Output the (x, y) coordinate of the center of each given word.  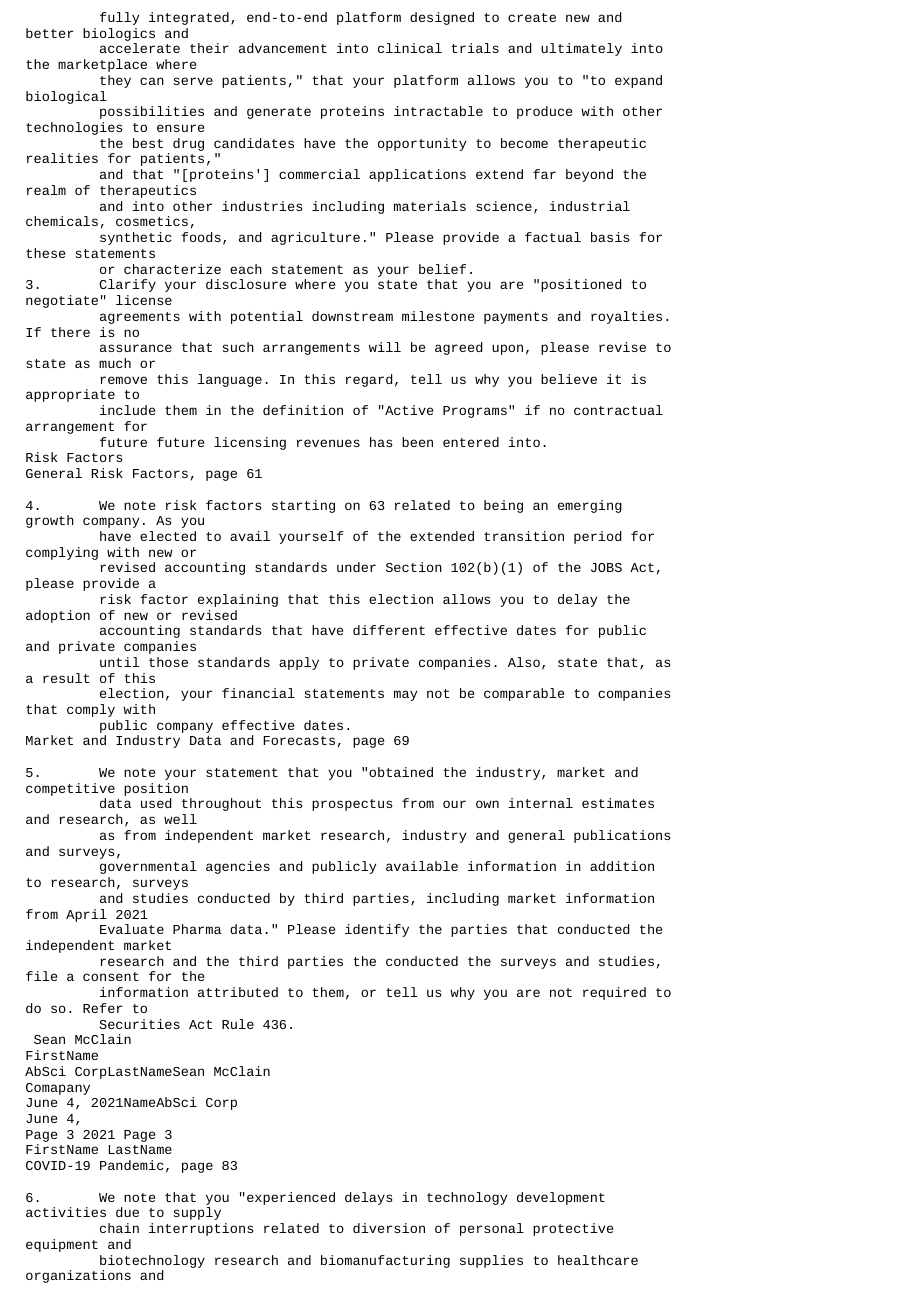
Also (524, 662)
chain (119, 1228)
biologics (119, 34)
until (119, 662)
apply (299, 663)
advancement (283, 48)
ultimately (581, 49)
